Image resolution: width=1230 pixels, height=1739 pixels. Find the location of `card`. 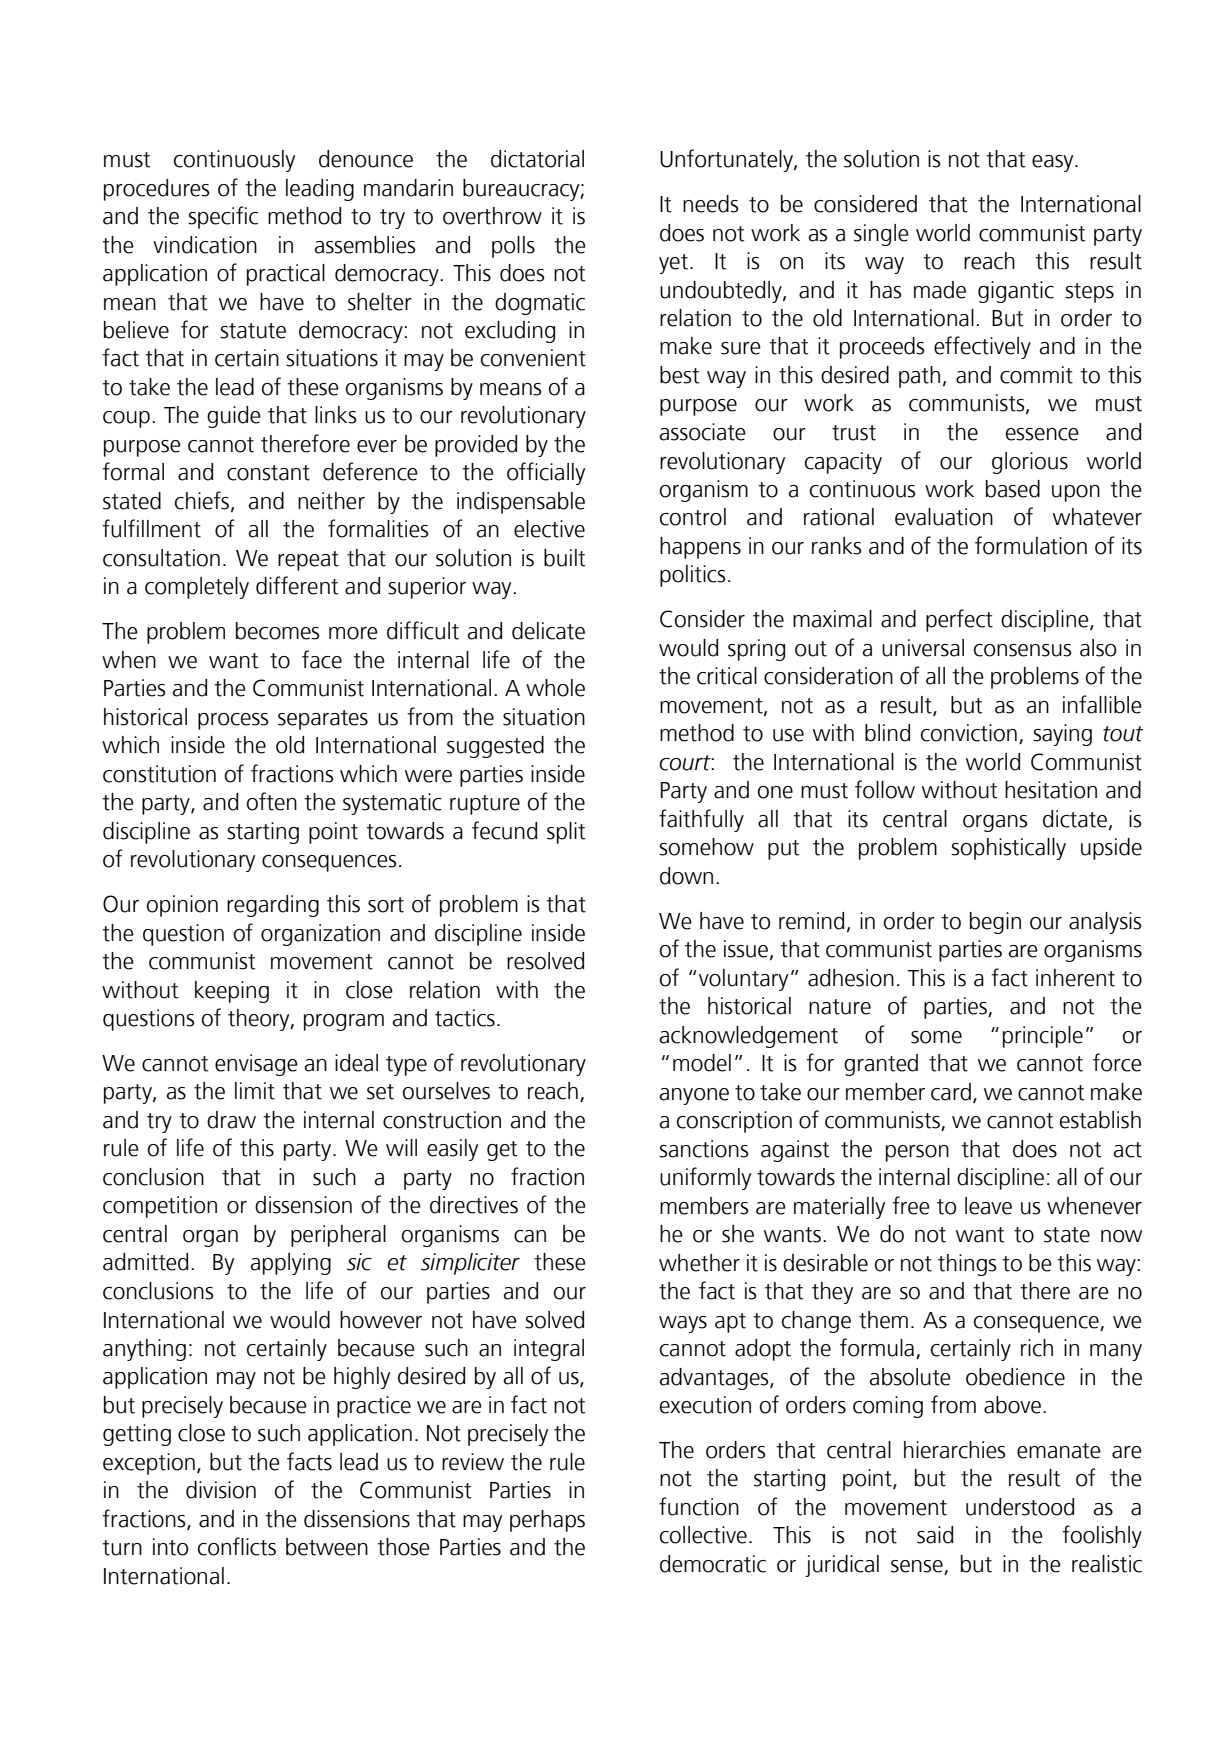

card is located at coordinates (951, 1092).
